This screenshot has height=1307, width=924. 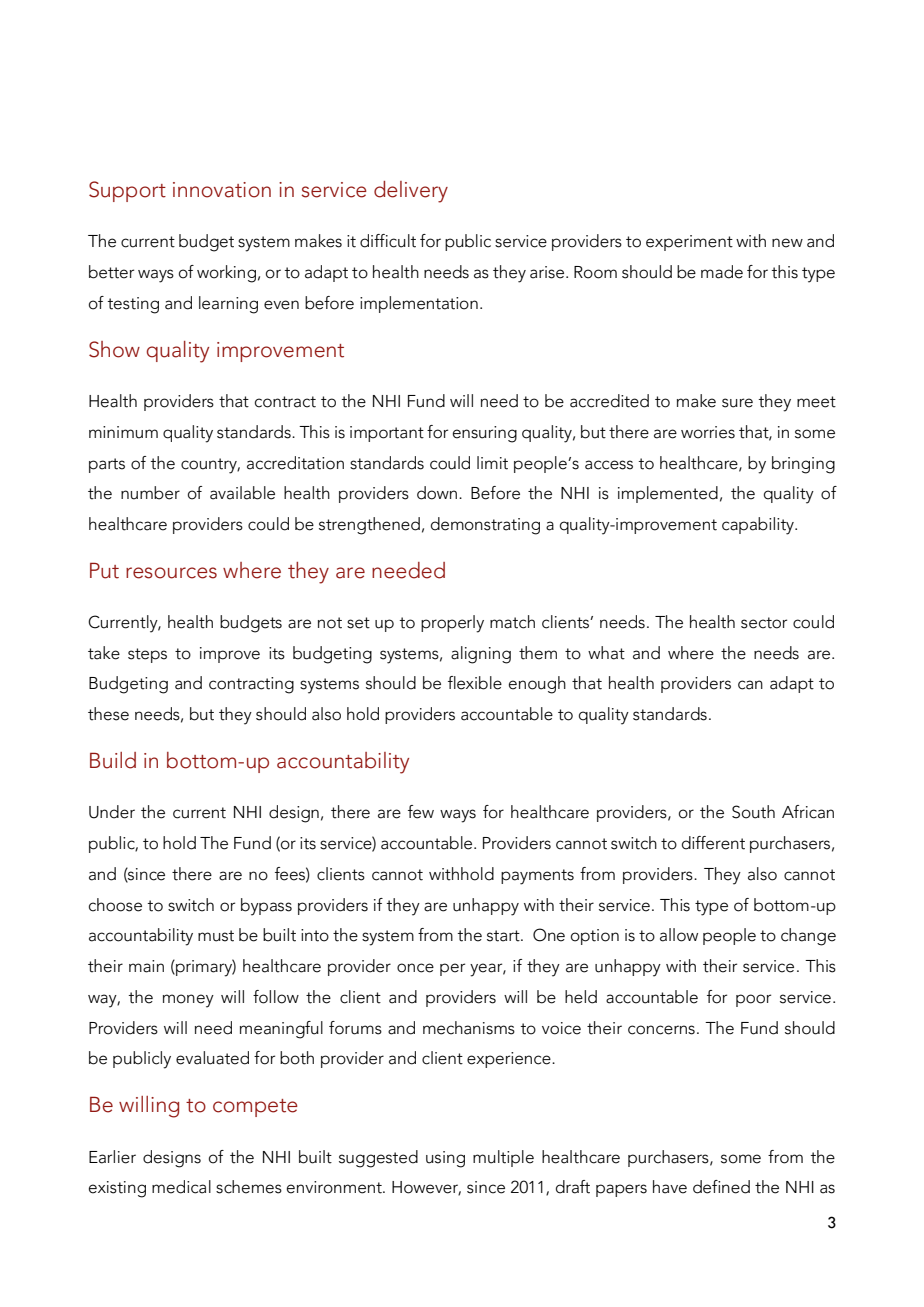 What do you see at coordinates (764, 623) in the screenshot?
I see `sector` at bounding box center [764, 623].
